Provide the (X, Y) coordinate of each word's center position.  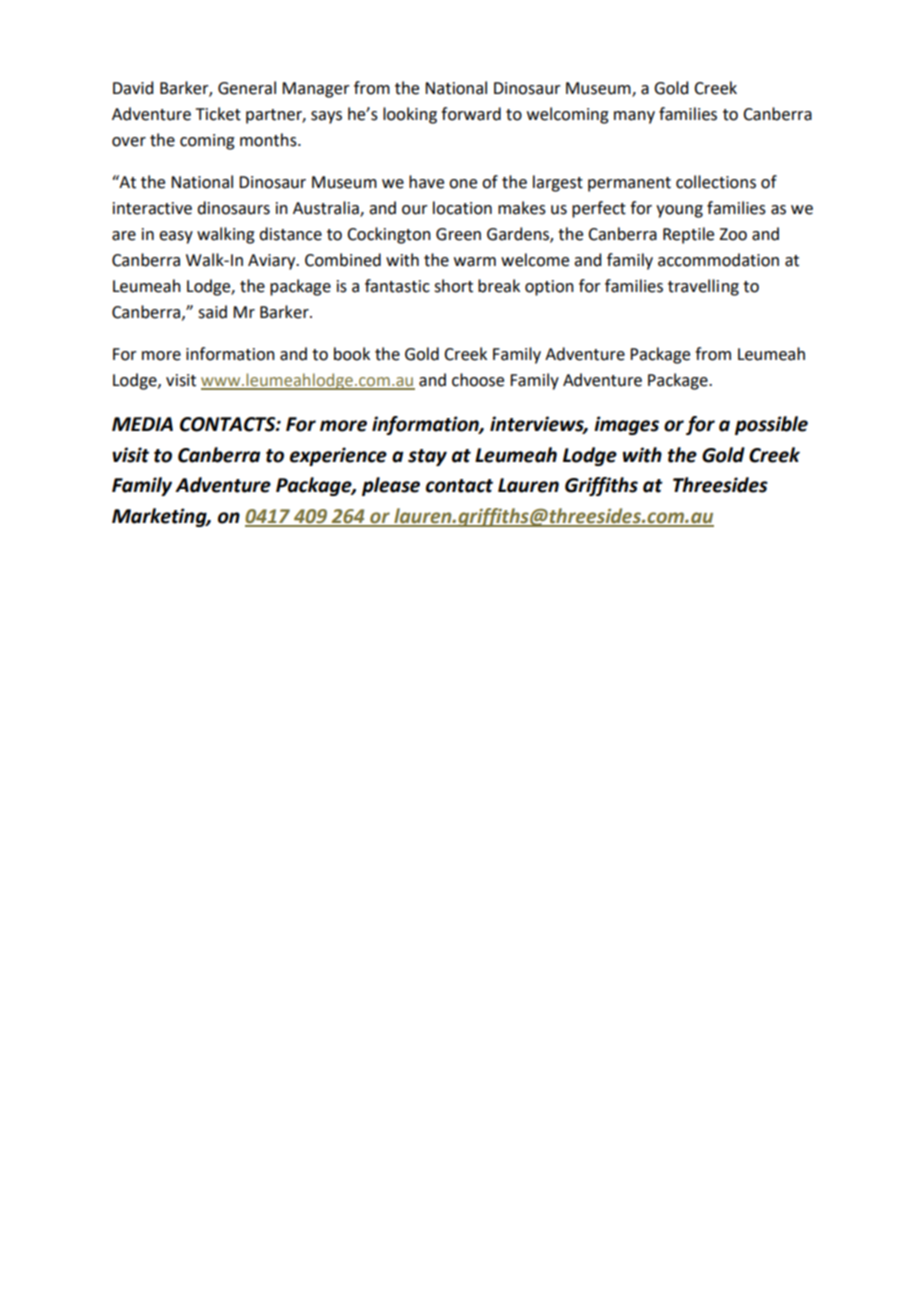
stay (427, 457)
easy (176, 237)
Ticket (218, 114)
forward (471, 114)
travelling (703, 287)
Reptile (688, 235)
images (626, 425)
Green (458, 234)
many (634, 117)
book (352, 354)
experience (338, 456)
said (212, 312)
